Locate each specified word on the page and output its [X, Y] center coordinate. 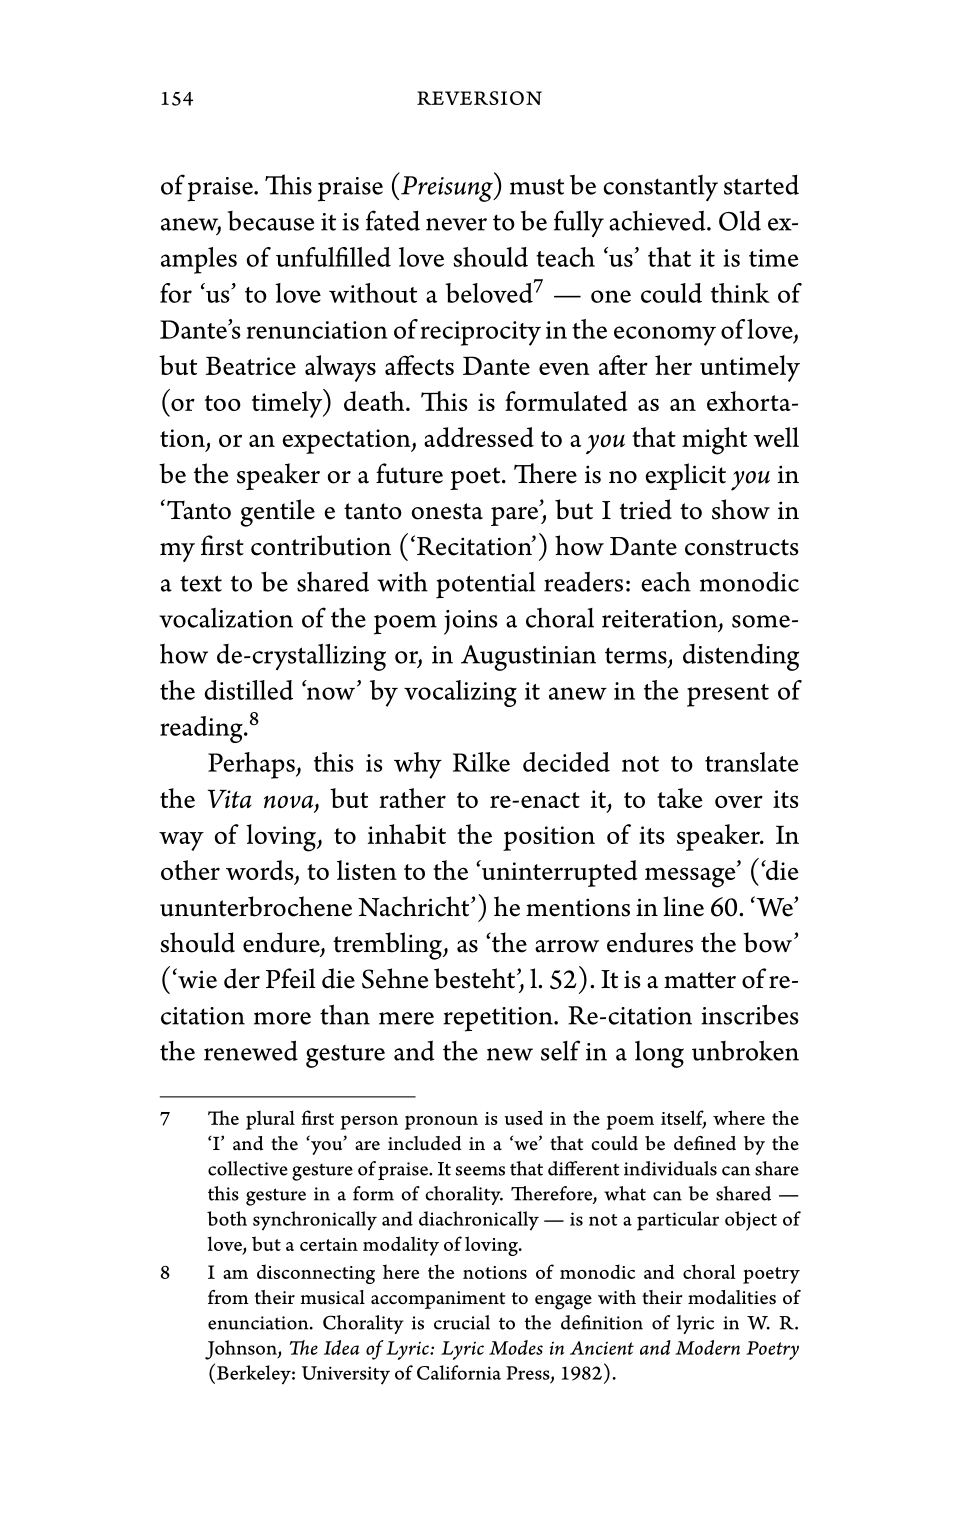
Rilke [481, 762]
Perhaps [252, 765]
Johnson [242, 1350]
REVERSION [479, 98]
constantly [660, 188]
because [270, 221]
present [728, 695]
